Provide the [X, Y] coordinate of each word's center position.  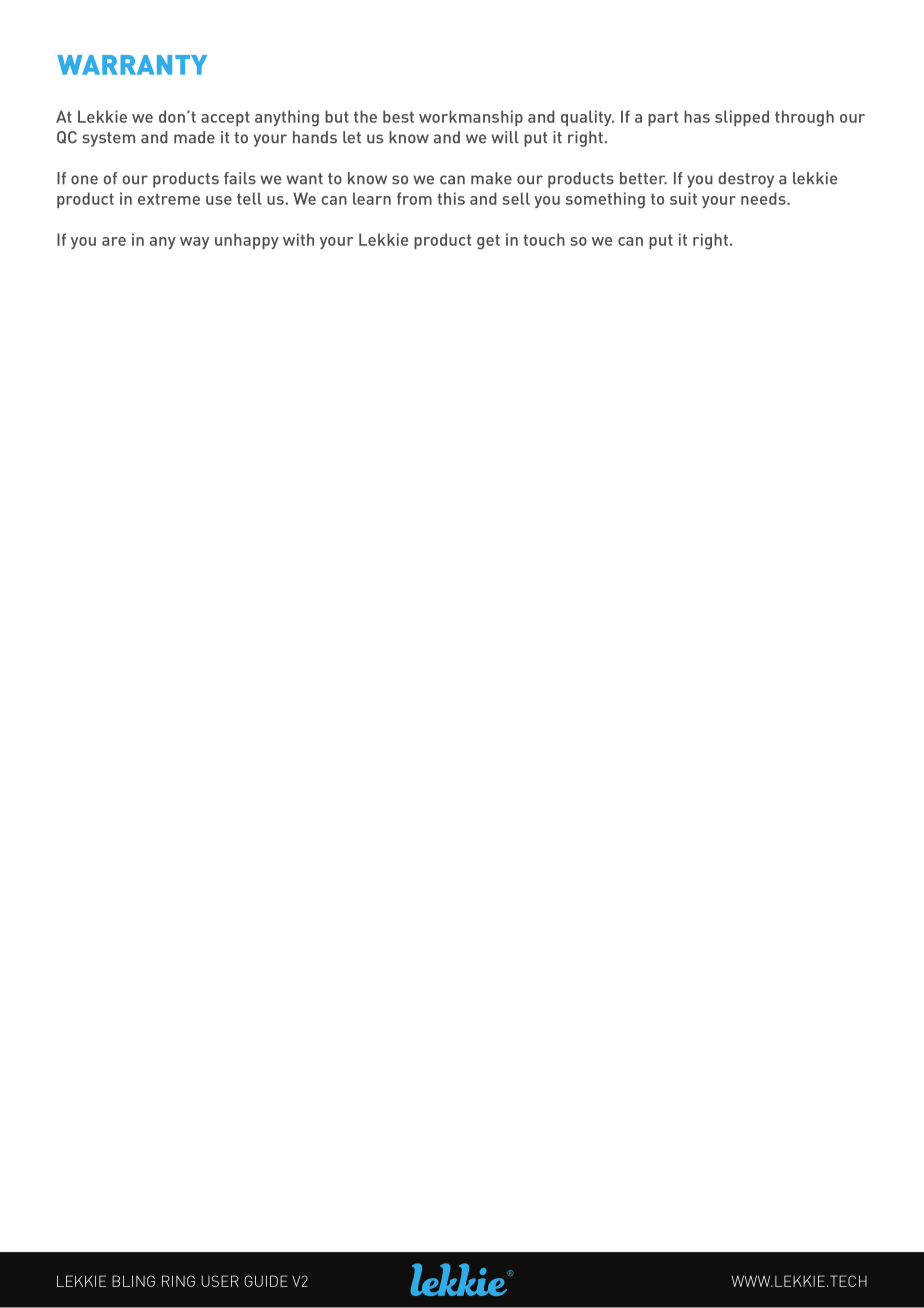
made [194, 137]
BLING [133, 1281]
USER [220, 1281]
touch [544, 239]
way [194, 243]
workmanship [471, 118]
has [697, 116]
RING [178, 1281]
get [488, 242]
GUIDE [266, 1281]
